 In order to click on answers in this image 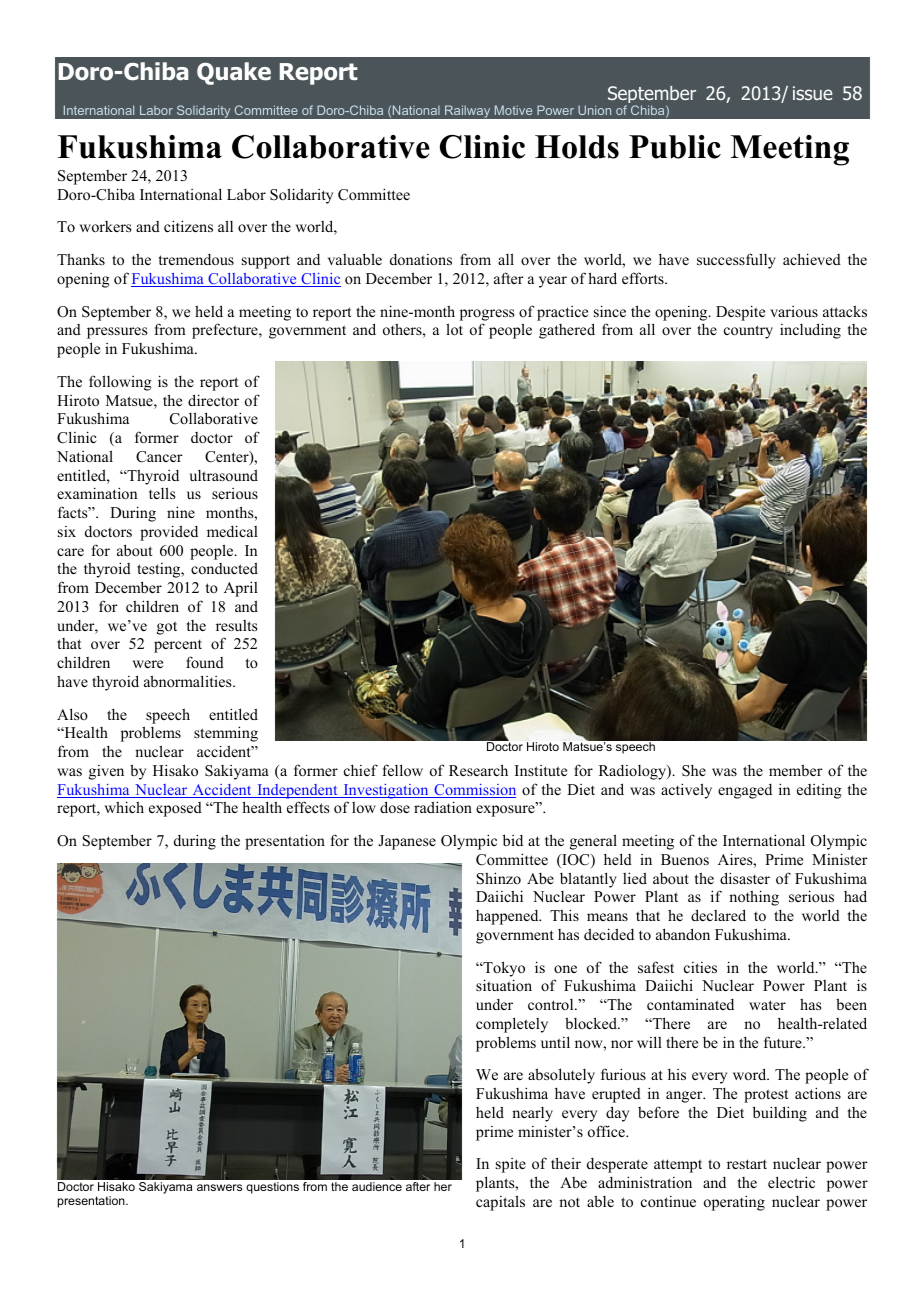, I will do `click(219, 1187)`.
